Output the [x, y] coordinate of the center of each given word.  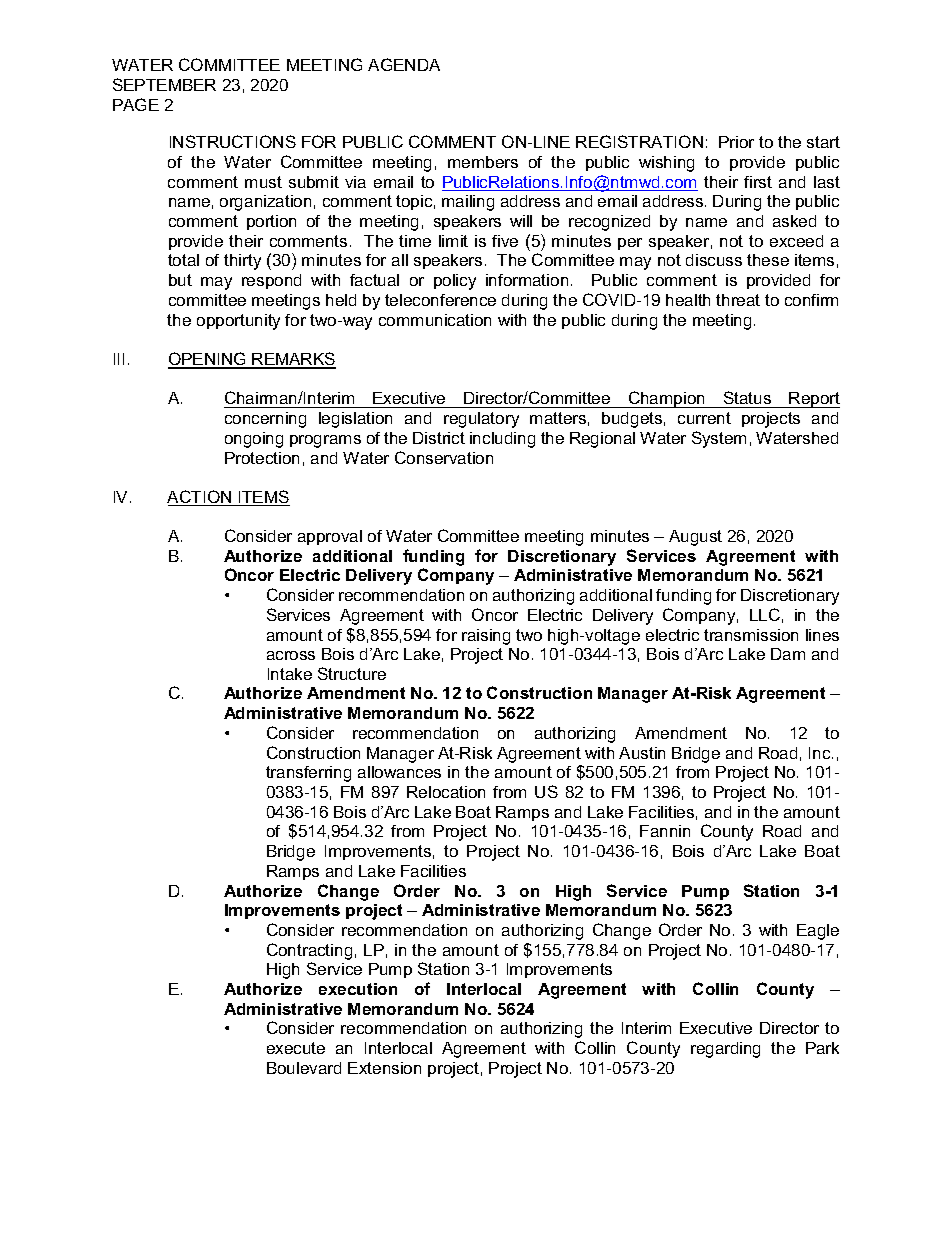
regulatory [481, 420]
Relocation [446, 792]
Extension [384, 1068]
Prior [736, 142]
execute [296, 1048]
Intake [290, 674]
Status [747, 397]
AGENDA [404, 64]
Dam [788, 654]
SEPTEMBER [164, 84]
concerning [265, 420]
